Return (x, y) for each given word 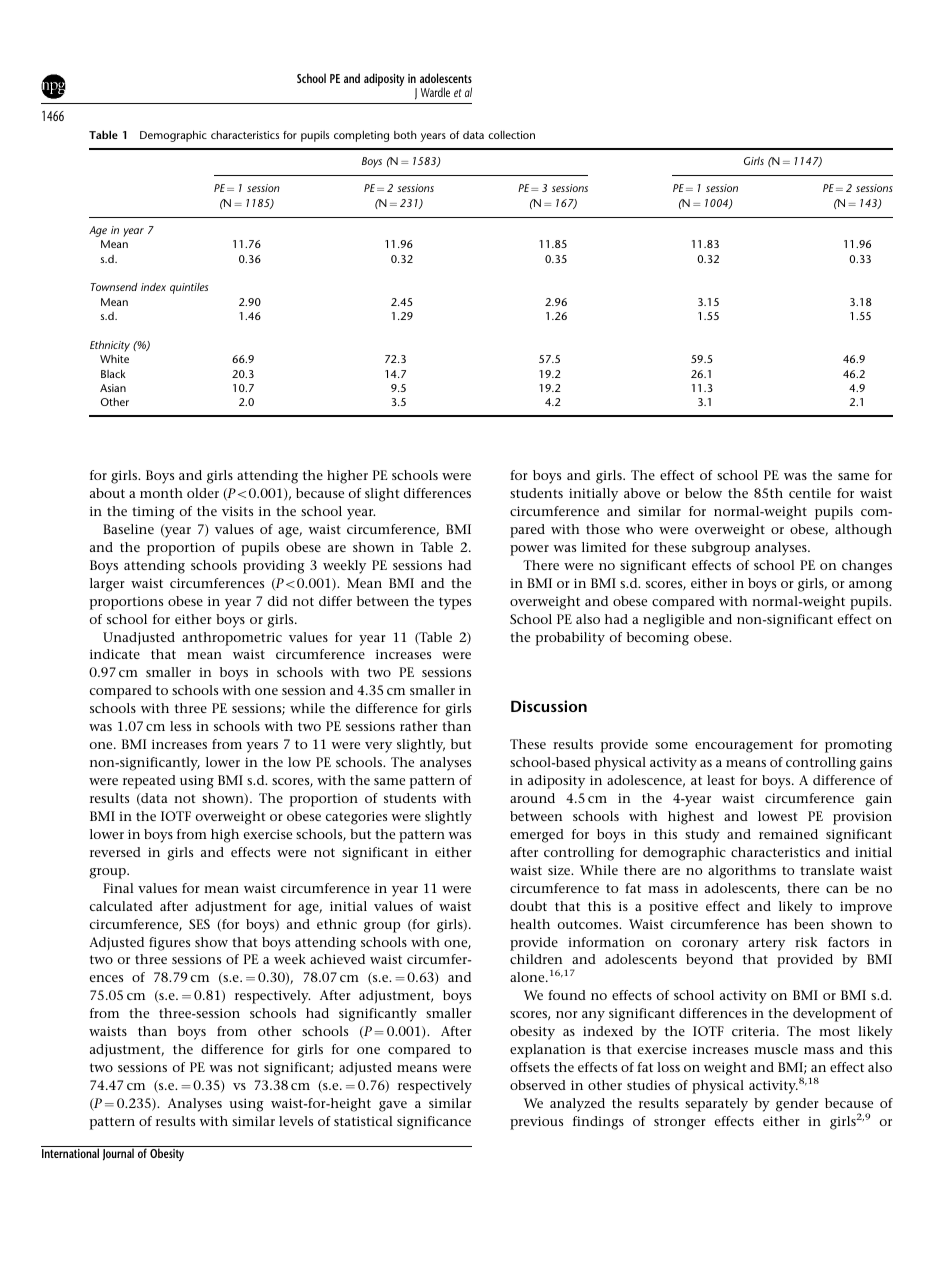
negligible (673, 621)
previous (536, 1123)
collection (511, 135)
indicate (115, 654)
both (405, 135)
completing (361, 136)
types (455, 603)
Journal (118, 1153)
